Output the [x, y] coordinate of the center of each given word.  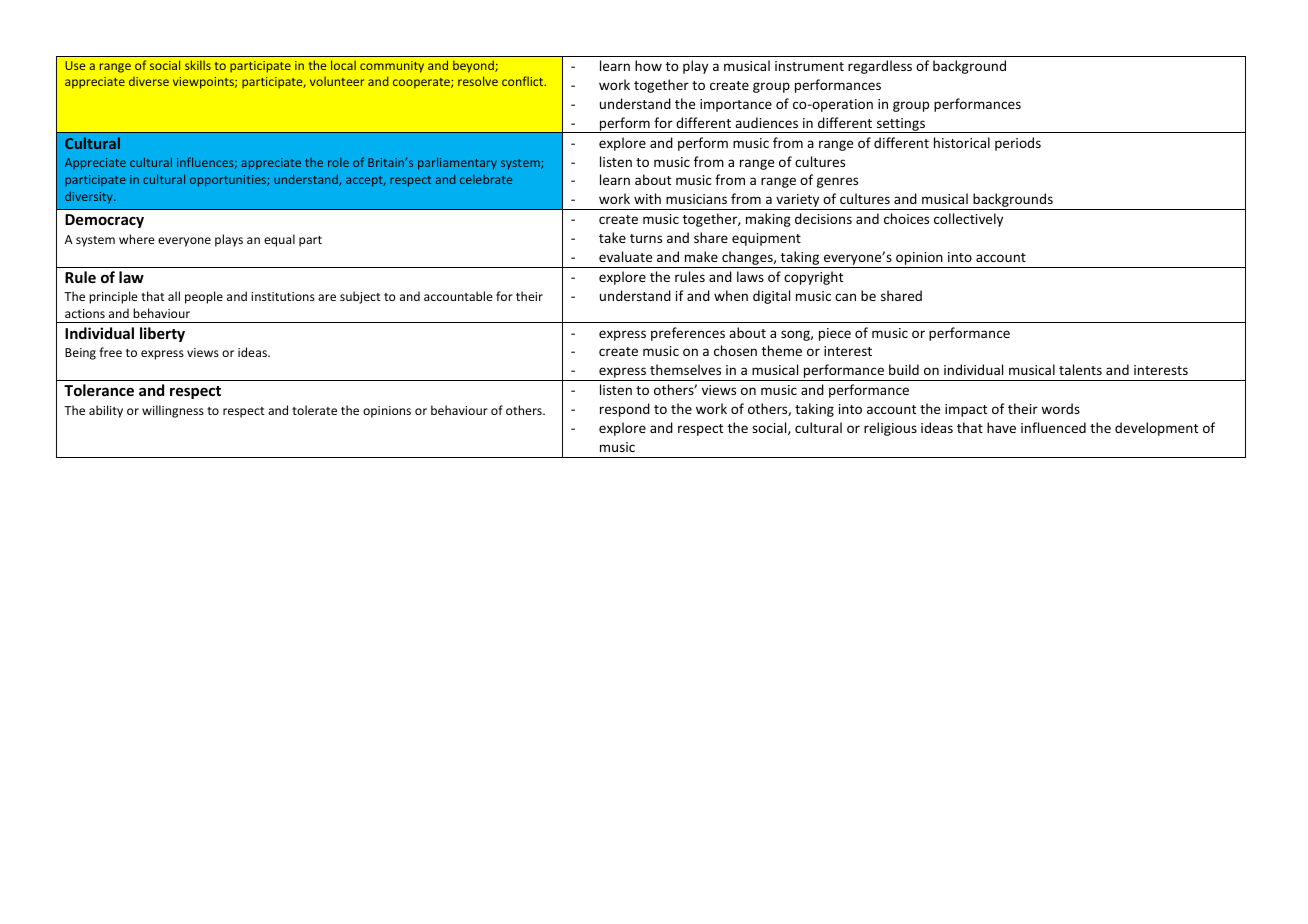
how [648, 65]
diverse [149, 81]
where [137, 239]
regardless [880, 67]
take [612, 237]
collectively [968, 220]
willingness [173, 411]
